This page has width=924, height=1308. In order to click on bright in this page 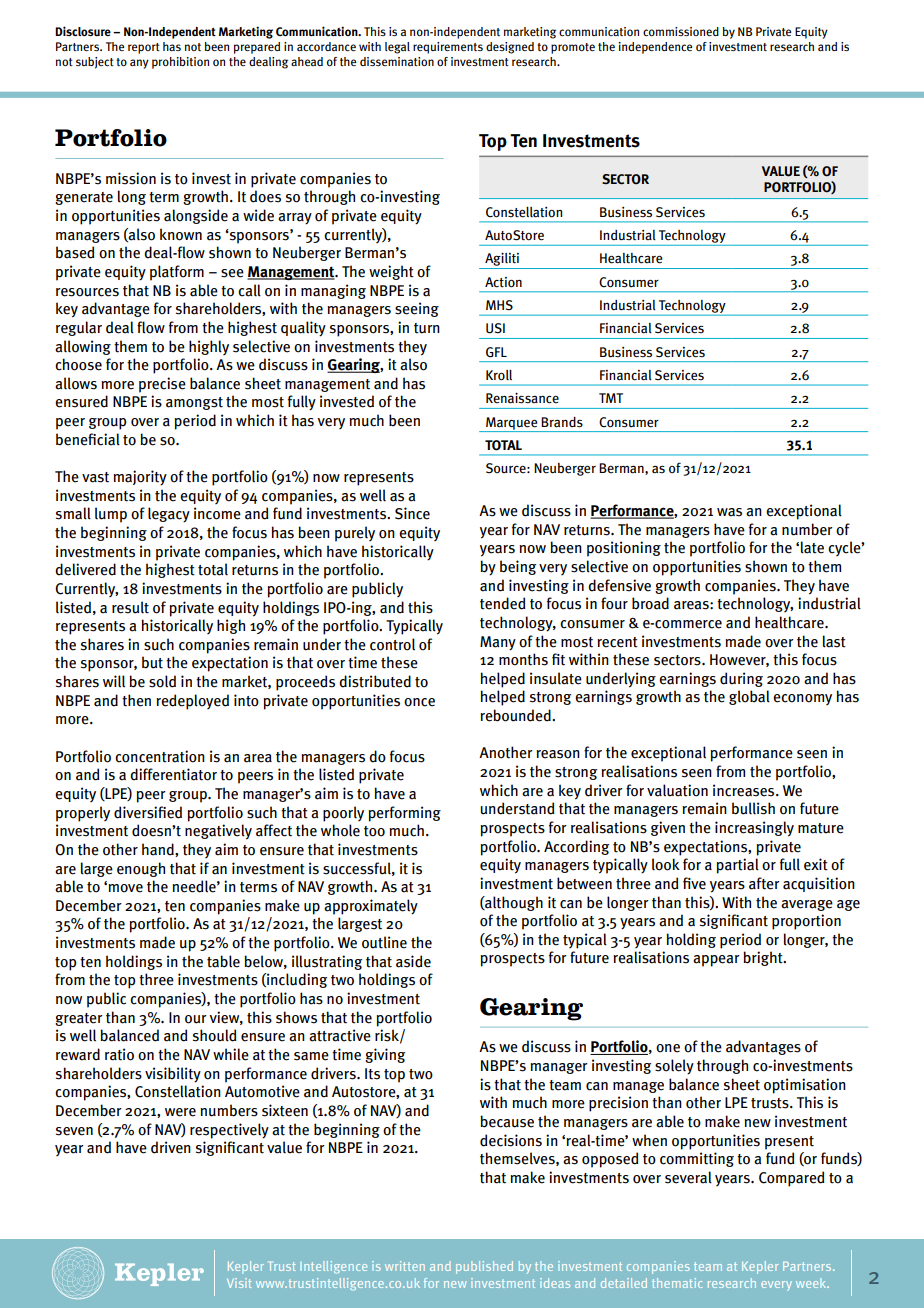, I will do `click(764, 958)`.
